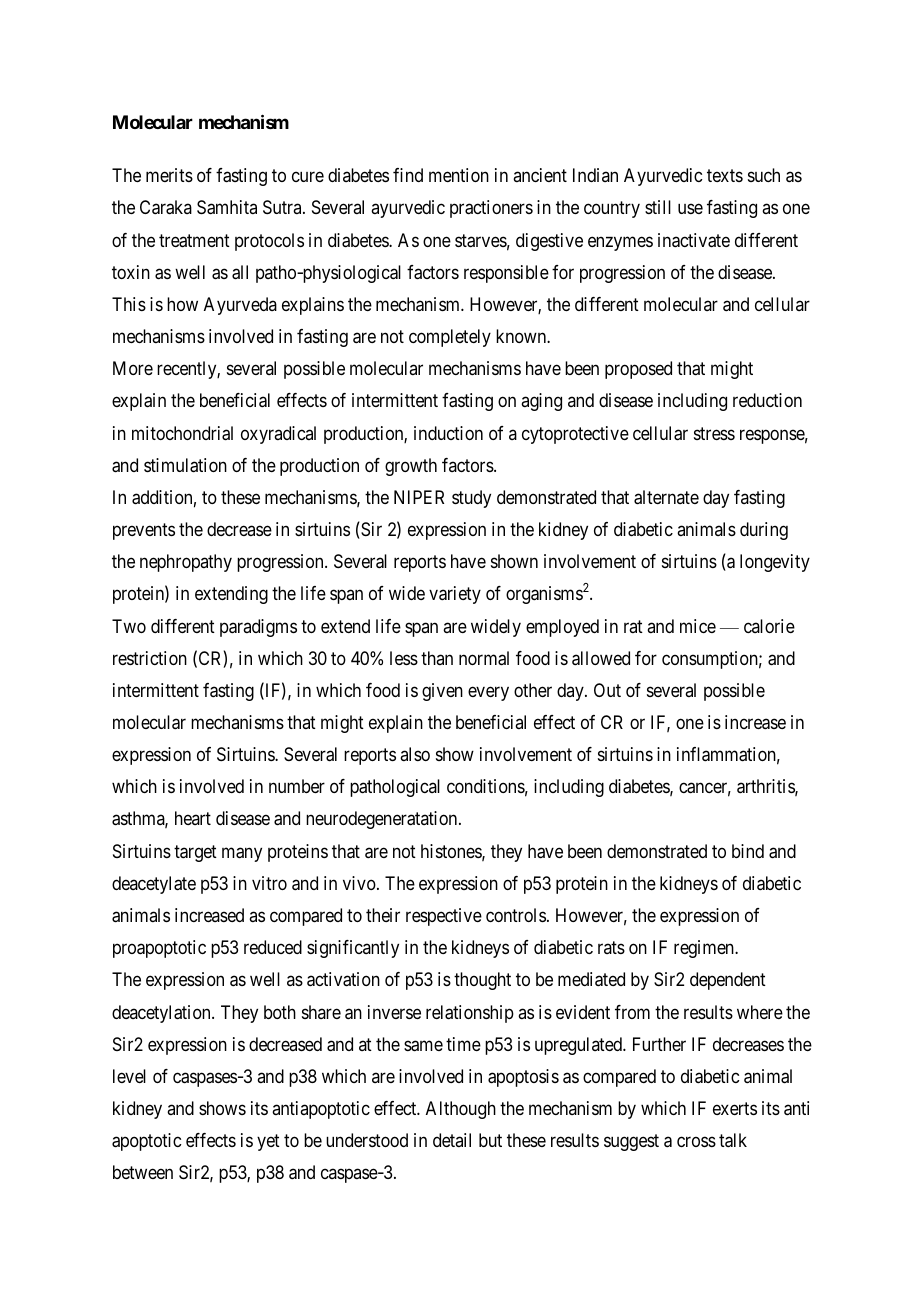 The height and width of the page is (1308, 924). Describe the element at coordinates (227, 207) in the page. I see `Samhita` at that location.
